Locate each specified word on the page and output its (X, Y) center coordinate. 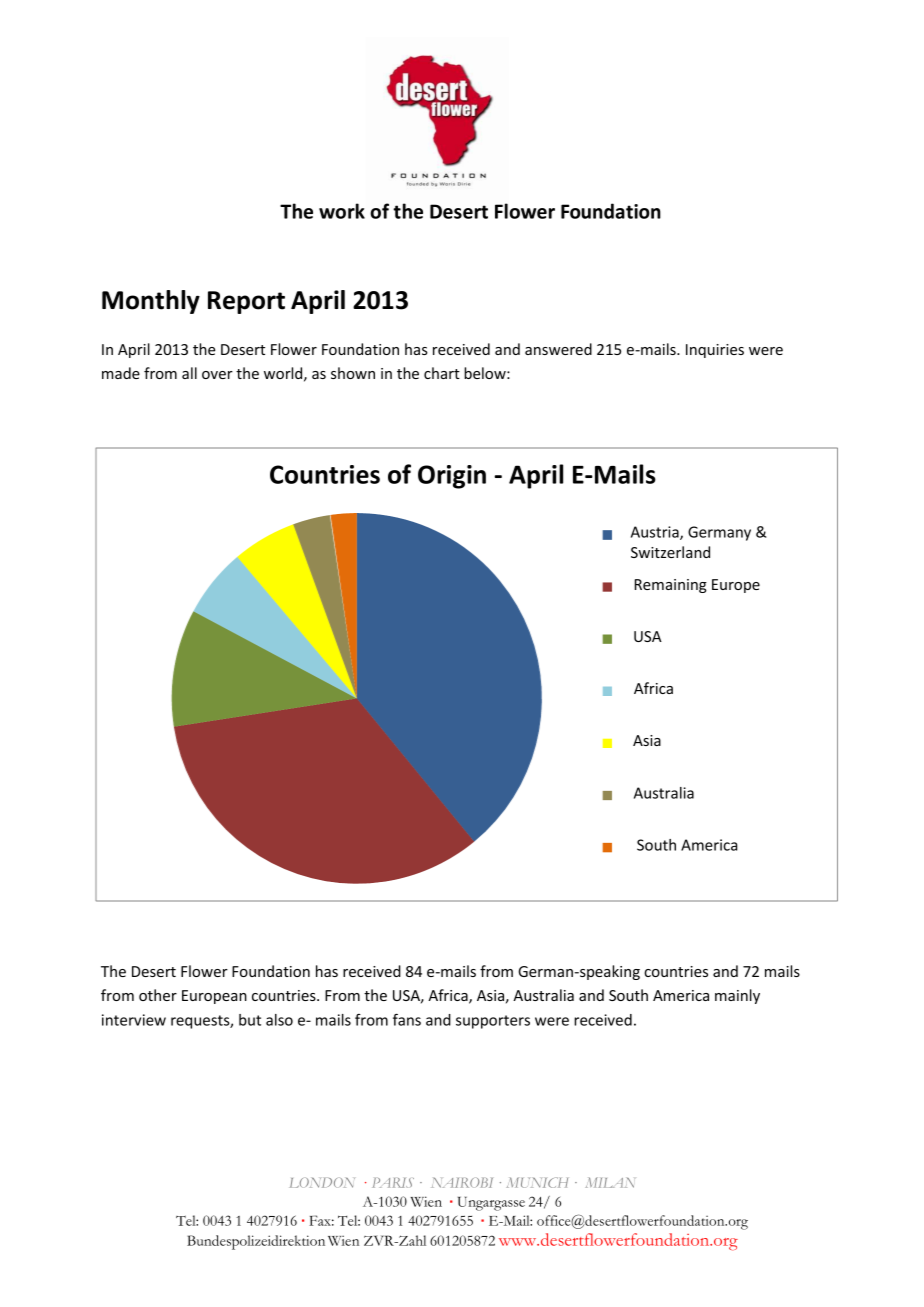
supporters (493, 1022)
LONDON (322, 1182)
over (217, 375)
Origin (452, 477)
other (158, 995)
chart (442, 373)
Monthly (151, 302)
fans (407, 1019)
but (250, 1020)
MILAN (609, 1182)
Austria (656, 533)
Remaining (671, 586)
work (342, 211)
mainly (737, 996)
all (189, 373)
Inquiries (715, 351)
